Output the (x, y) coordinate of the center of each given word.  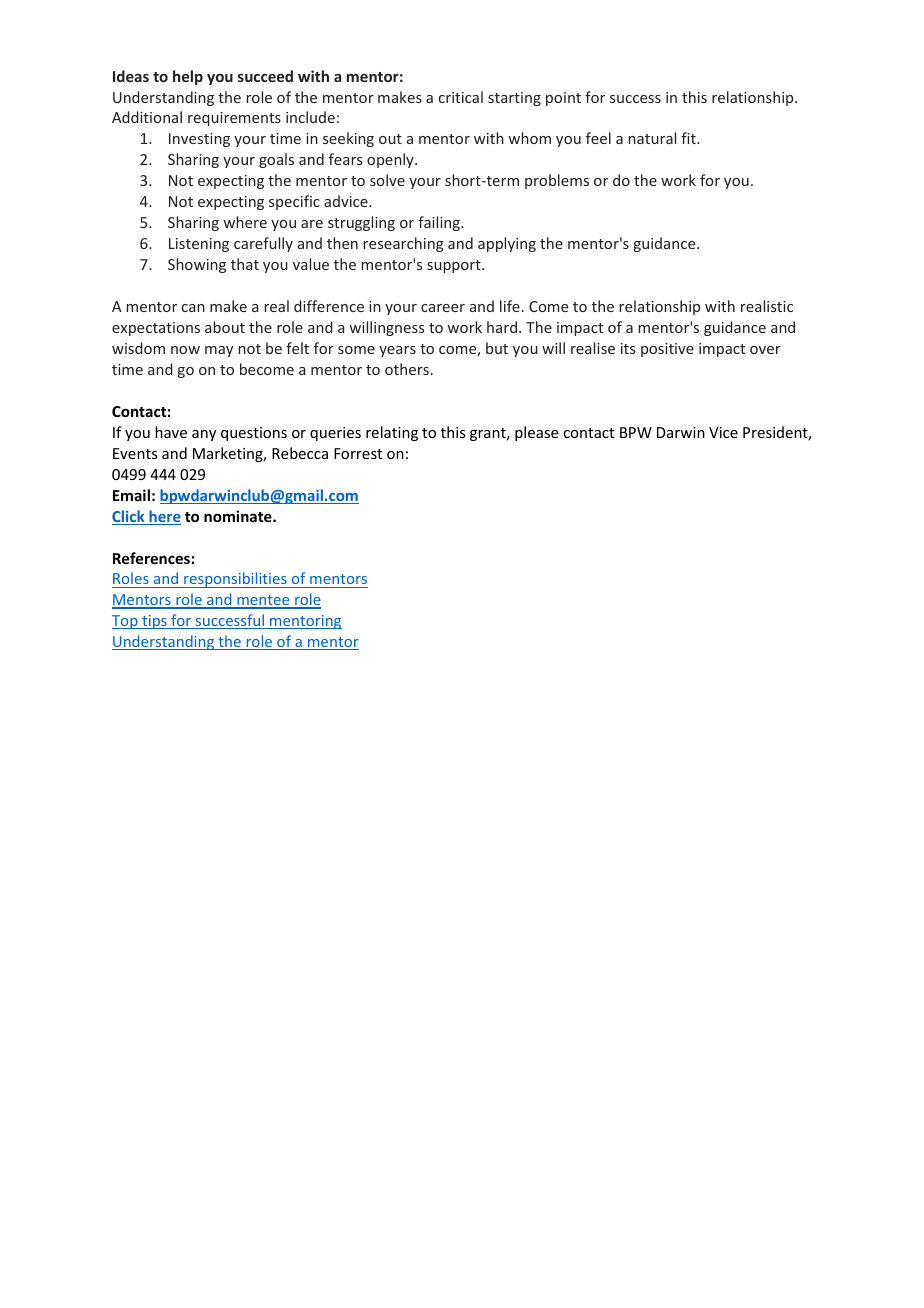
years (397, 351)
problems (557, 181)
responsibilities (235, 580)
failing (440, 223)
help (188, 77)
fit (689, 138)
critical (461, 97)
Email (131, 495)
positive (667, 350)
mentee (263, 601)
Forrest (358, 453)
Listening (199, 245)
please (536, 433)
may (219, 351)
